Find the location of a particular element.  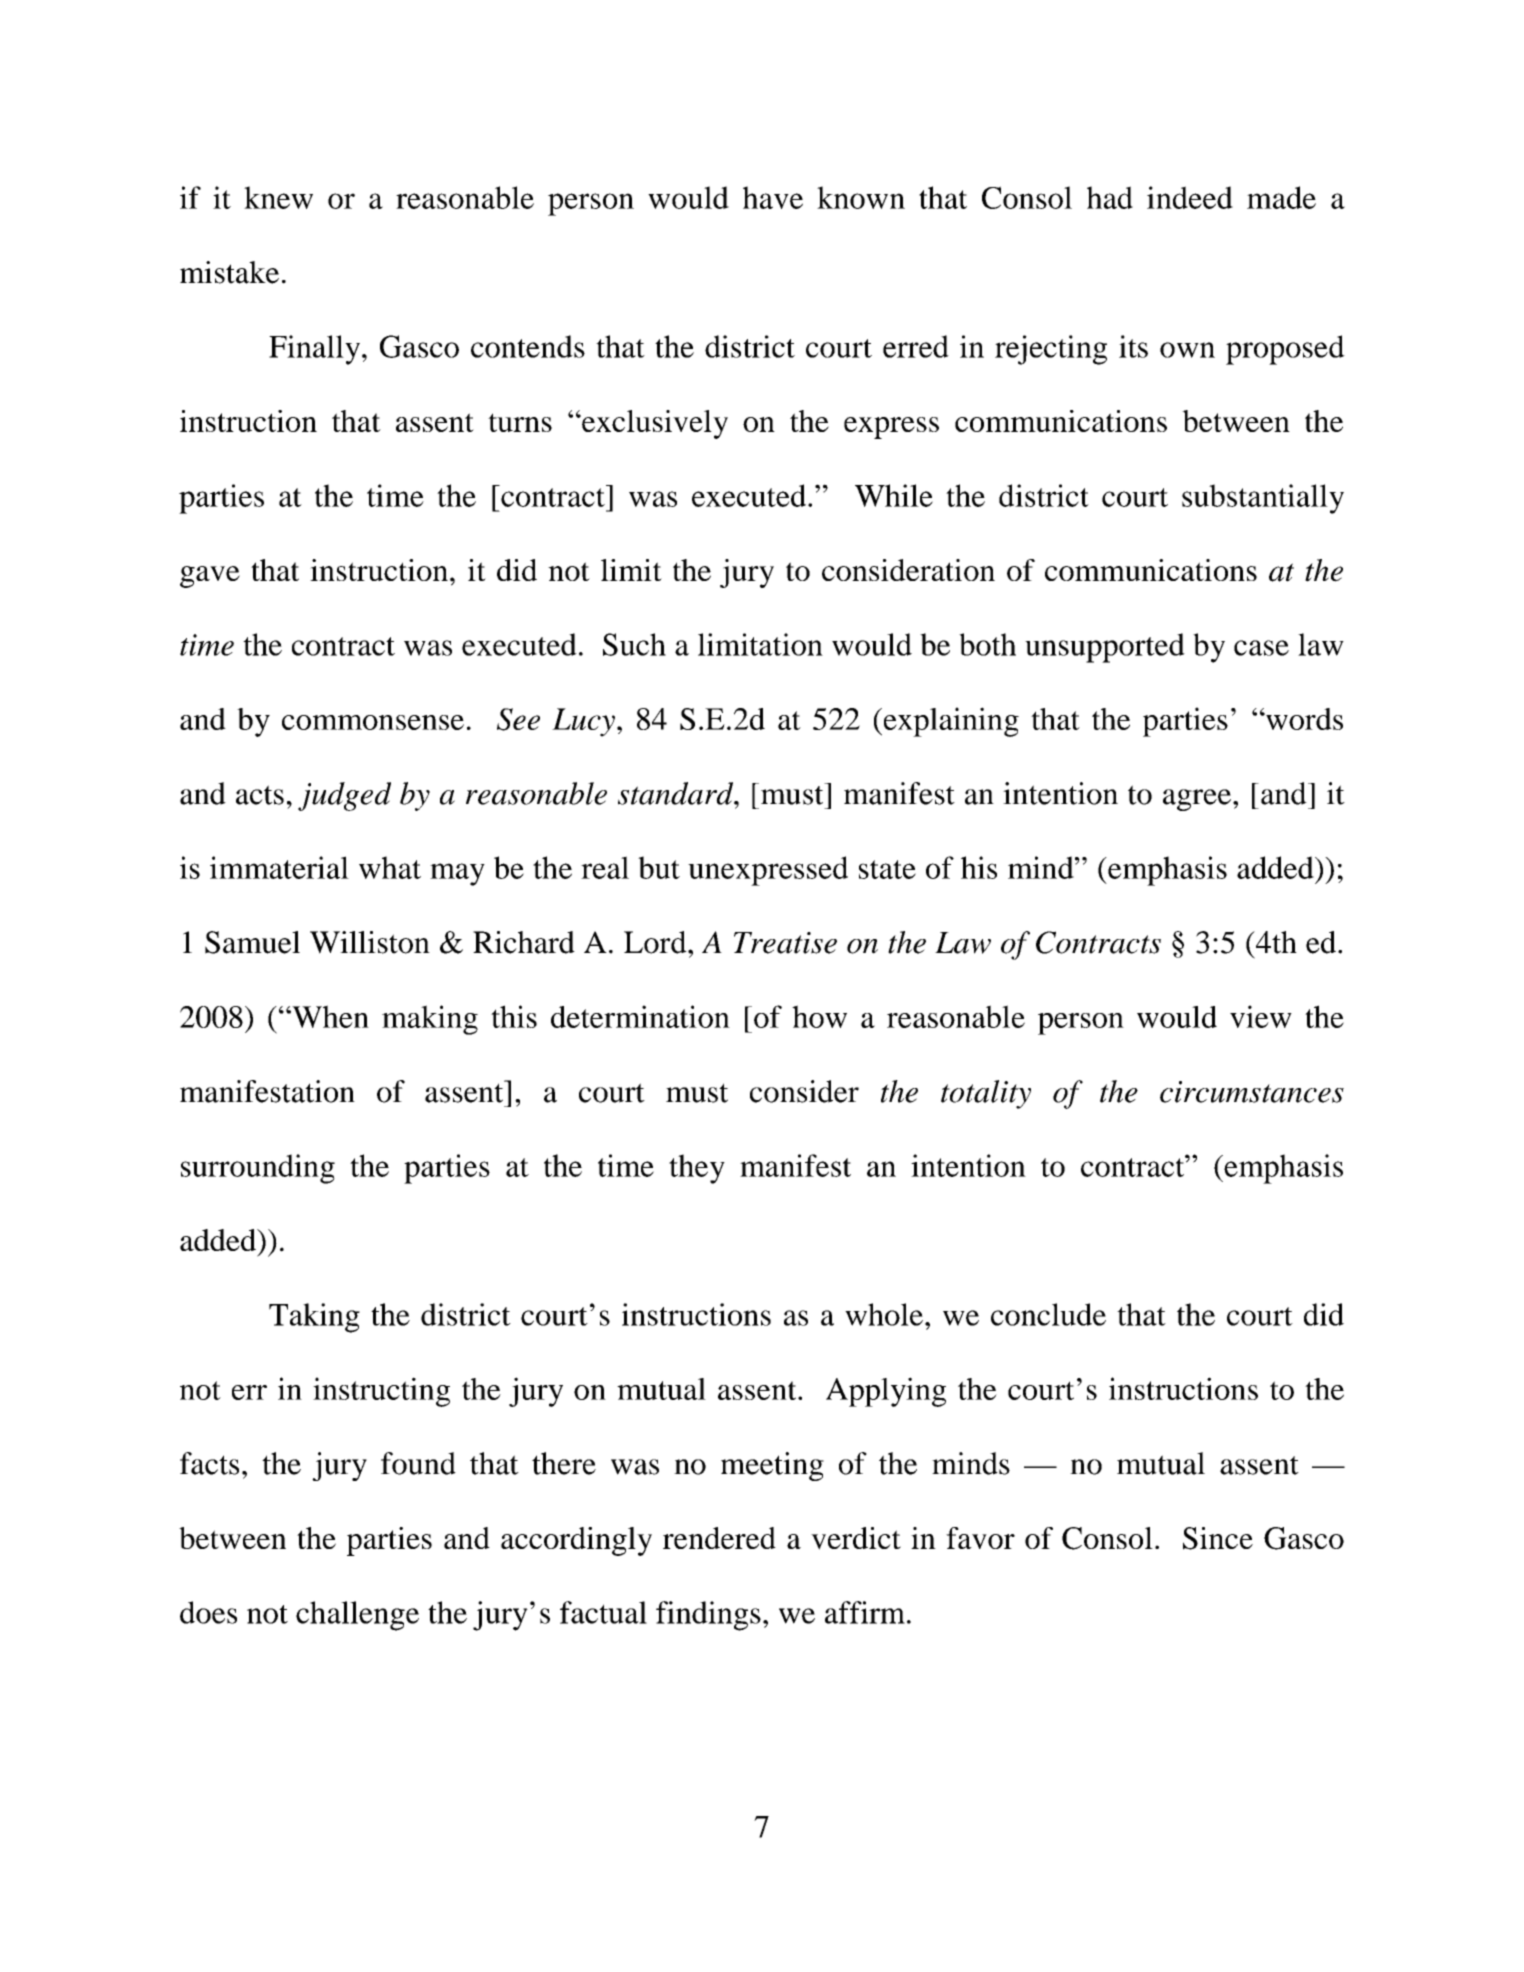

indeed is located at coordinates (1190, 197).
